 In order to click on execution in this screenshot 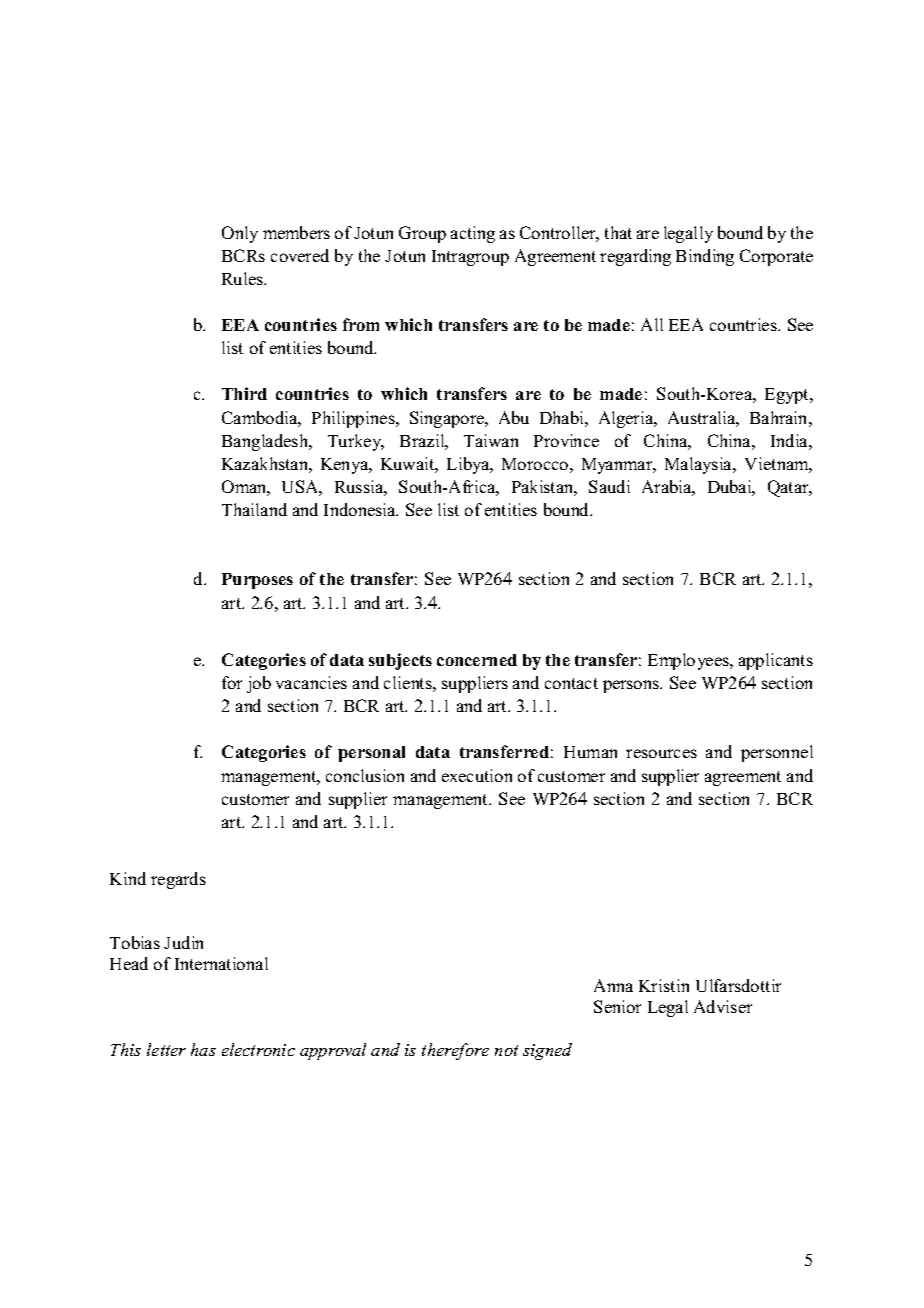, I will do `click(477, 775)`.
